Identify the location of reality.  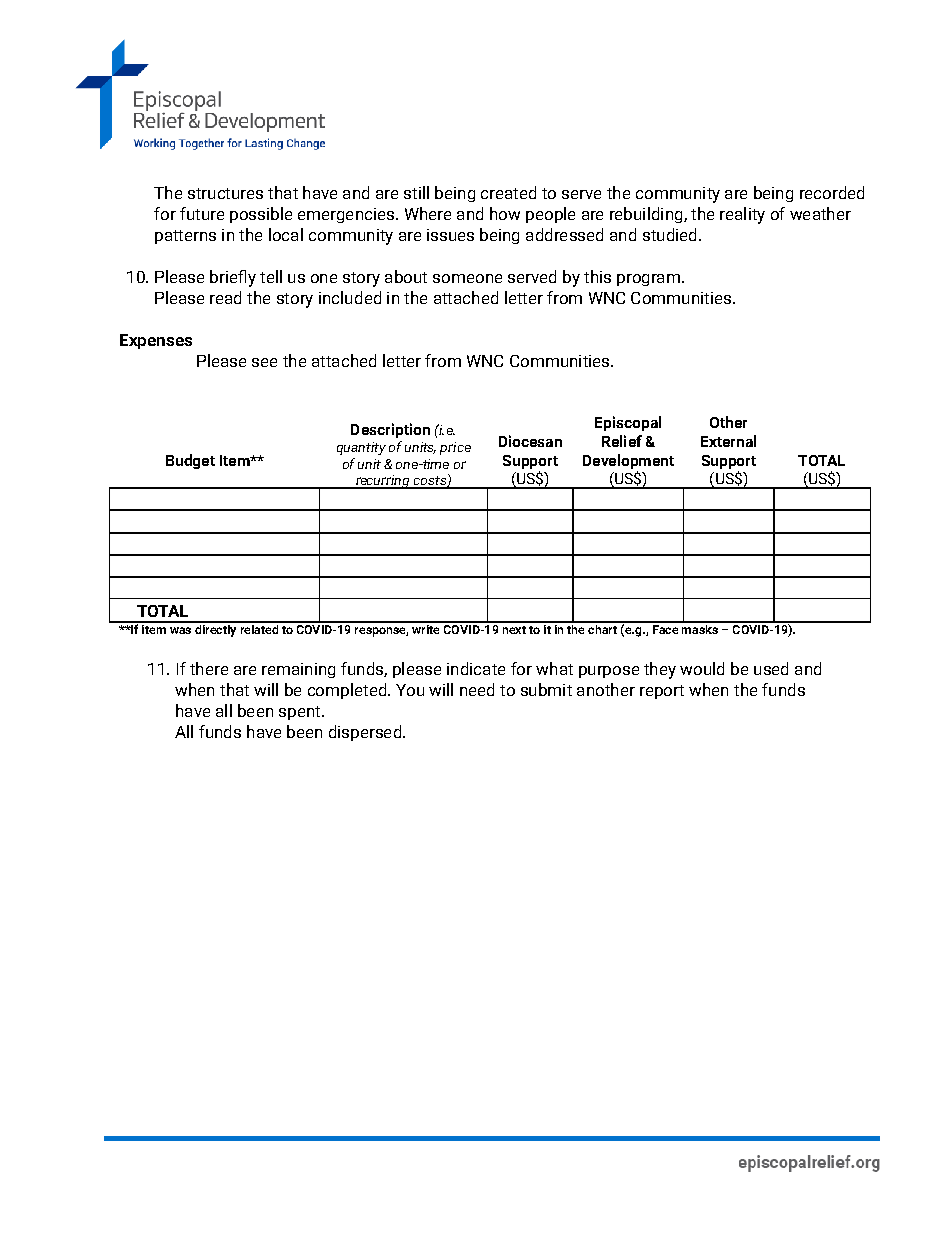
(742, 215).
